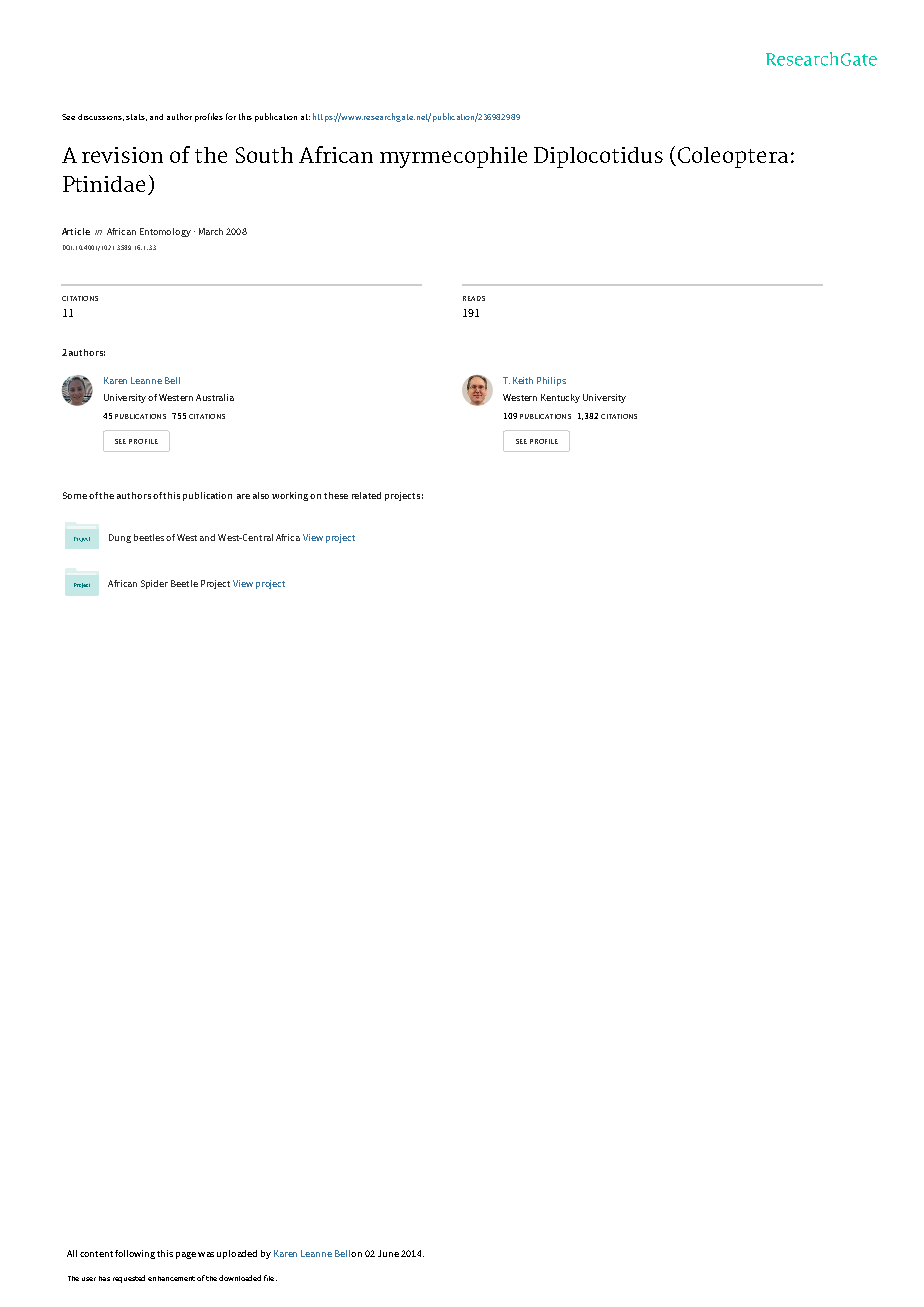 The image size is (924, 1307). I want to click on revision, so click(122, 155).
